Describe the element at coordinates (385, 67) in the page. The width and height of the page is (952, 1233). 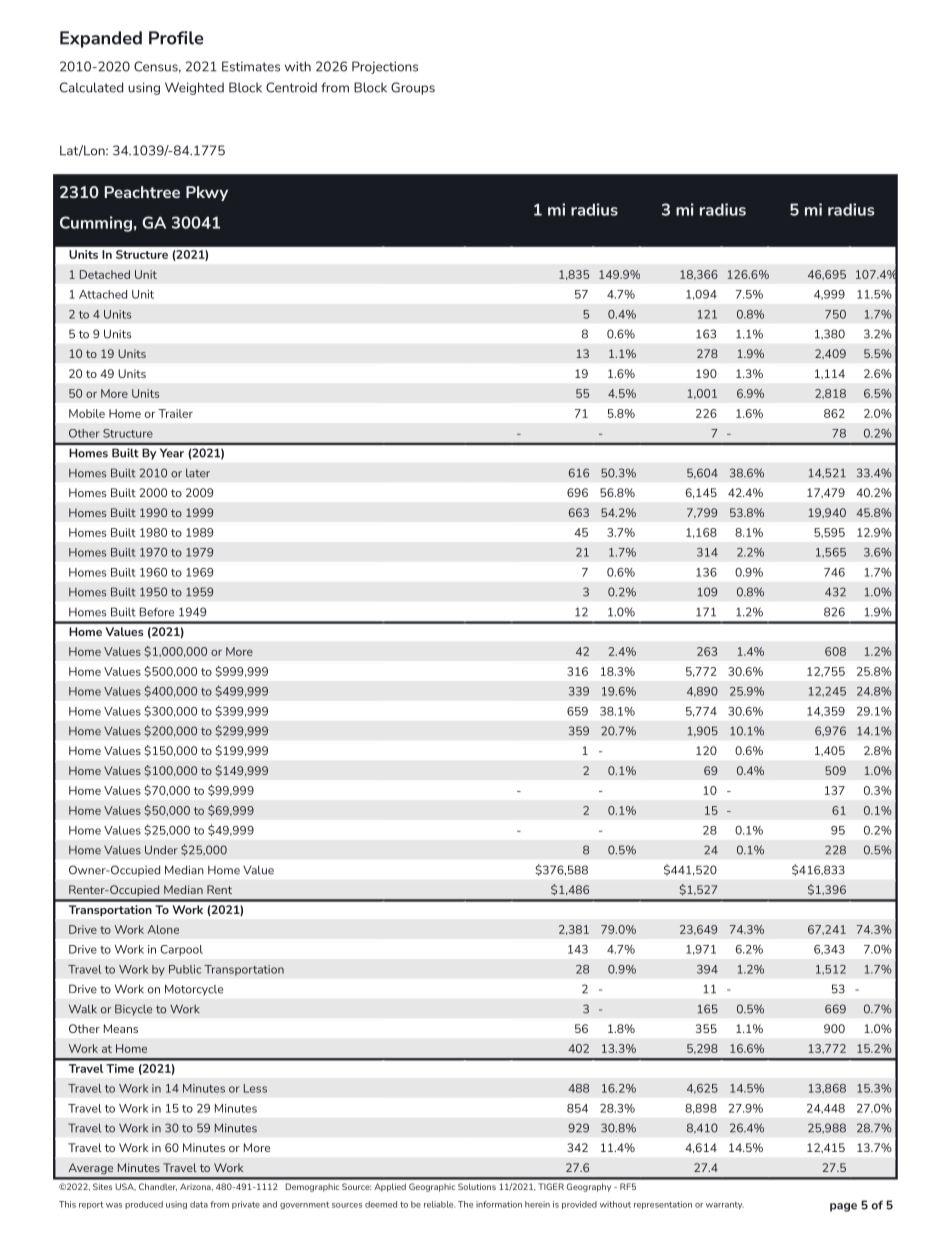
I see `Projections` at that location.
